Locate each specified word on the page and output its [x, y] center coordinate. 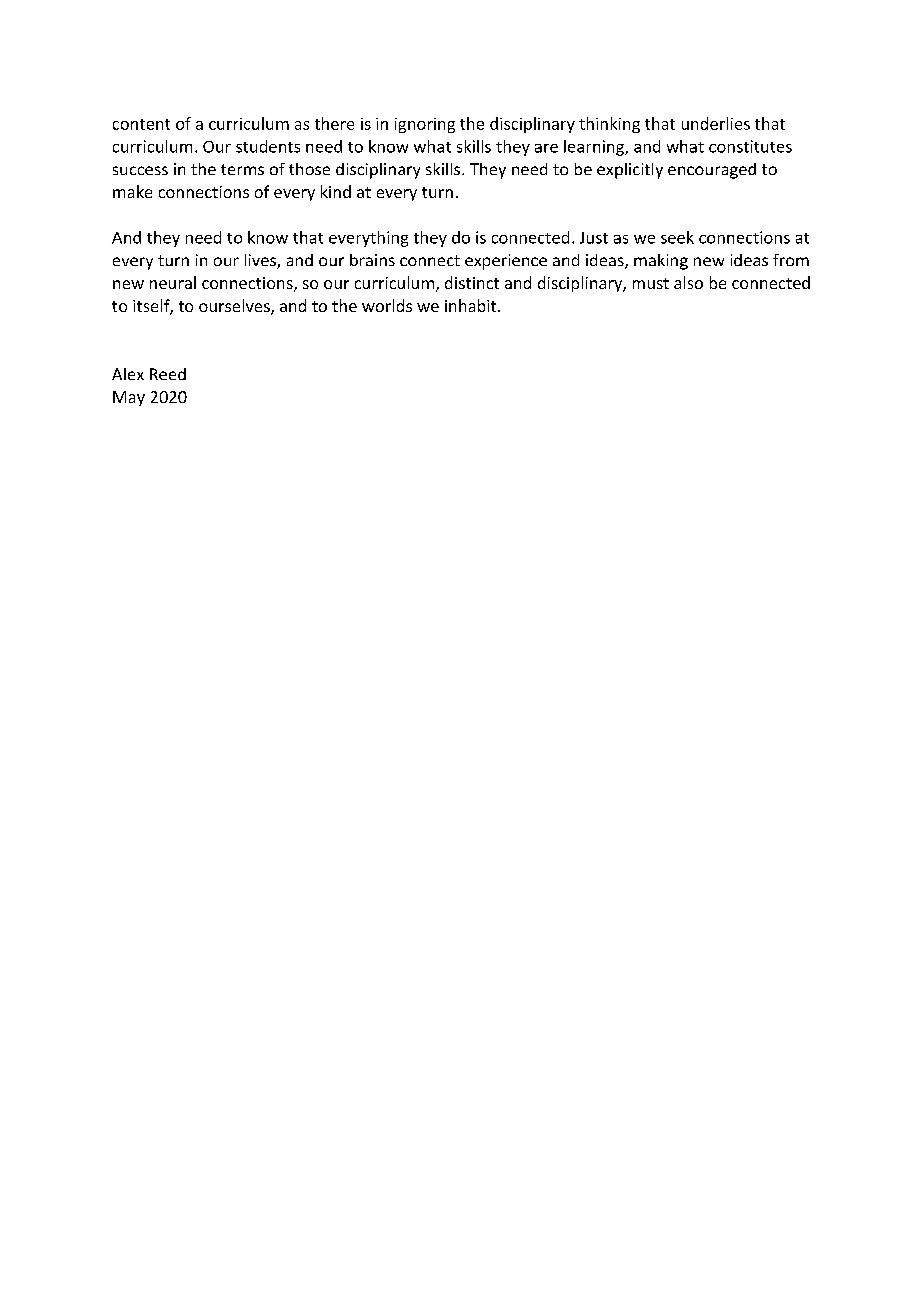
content [141, 124]
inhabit [472, 305]
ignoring [425, 125]
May [129, 398]
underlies [716, 123]
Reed [168, 374]
